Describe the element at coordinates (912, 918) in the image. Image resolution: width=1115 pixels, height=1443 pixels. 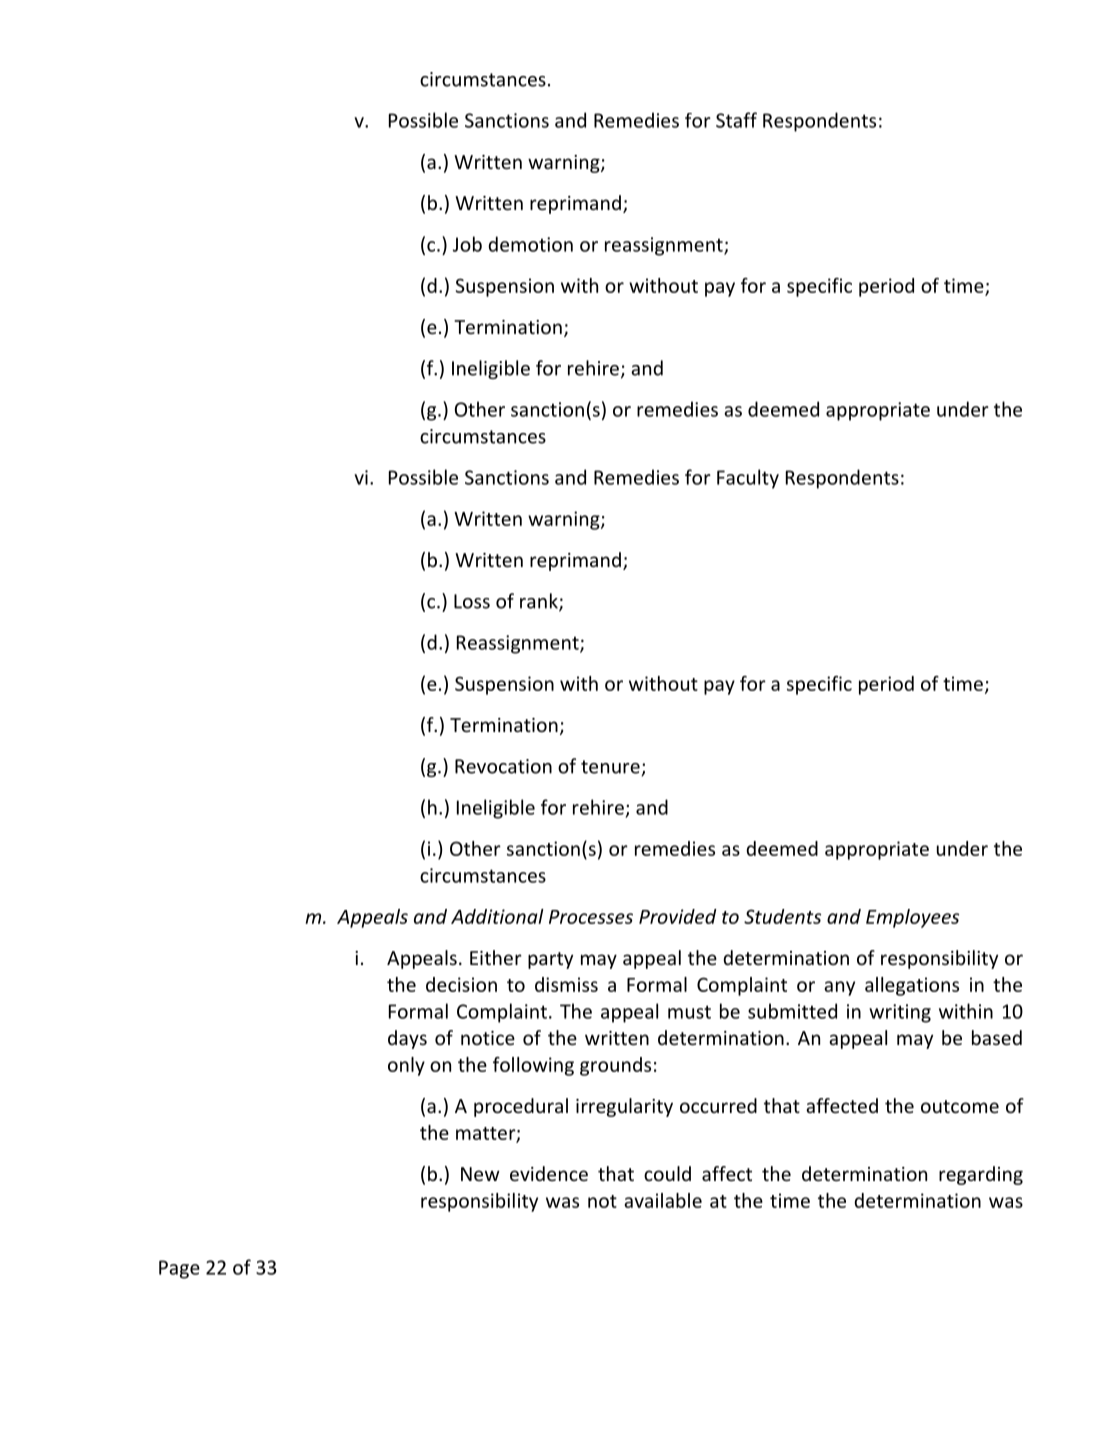
I see `Employees` at that location.
